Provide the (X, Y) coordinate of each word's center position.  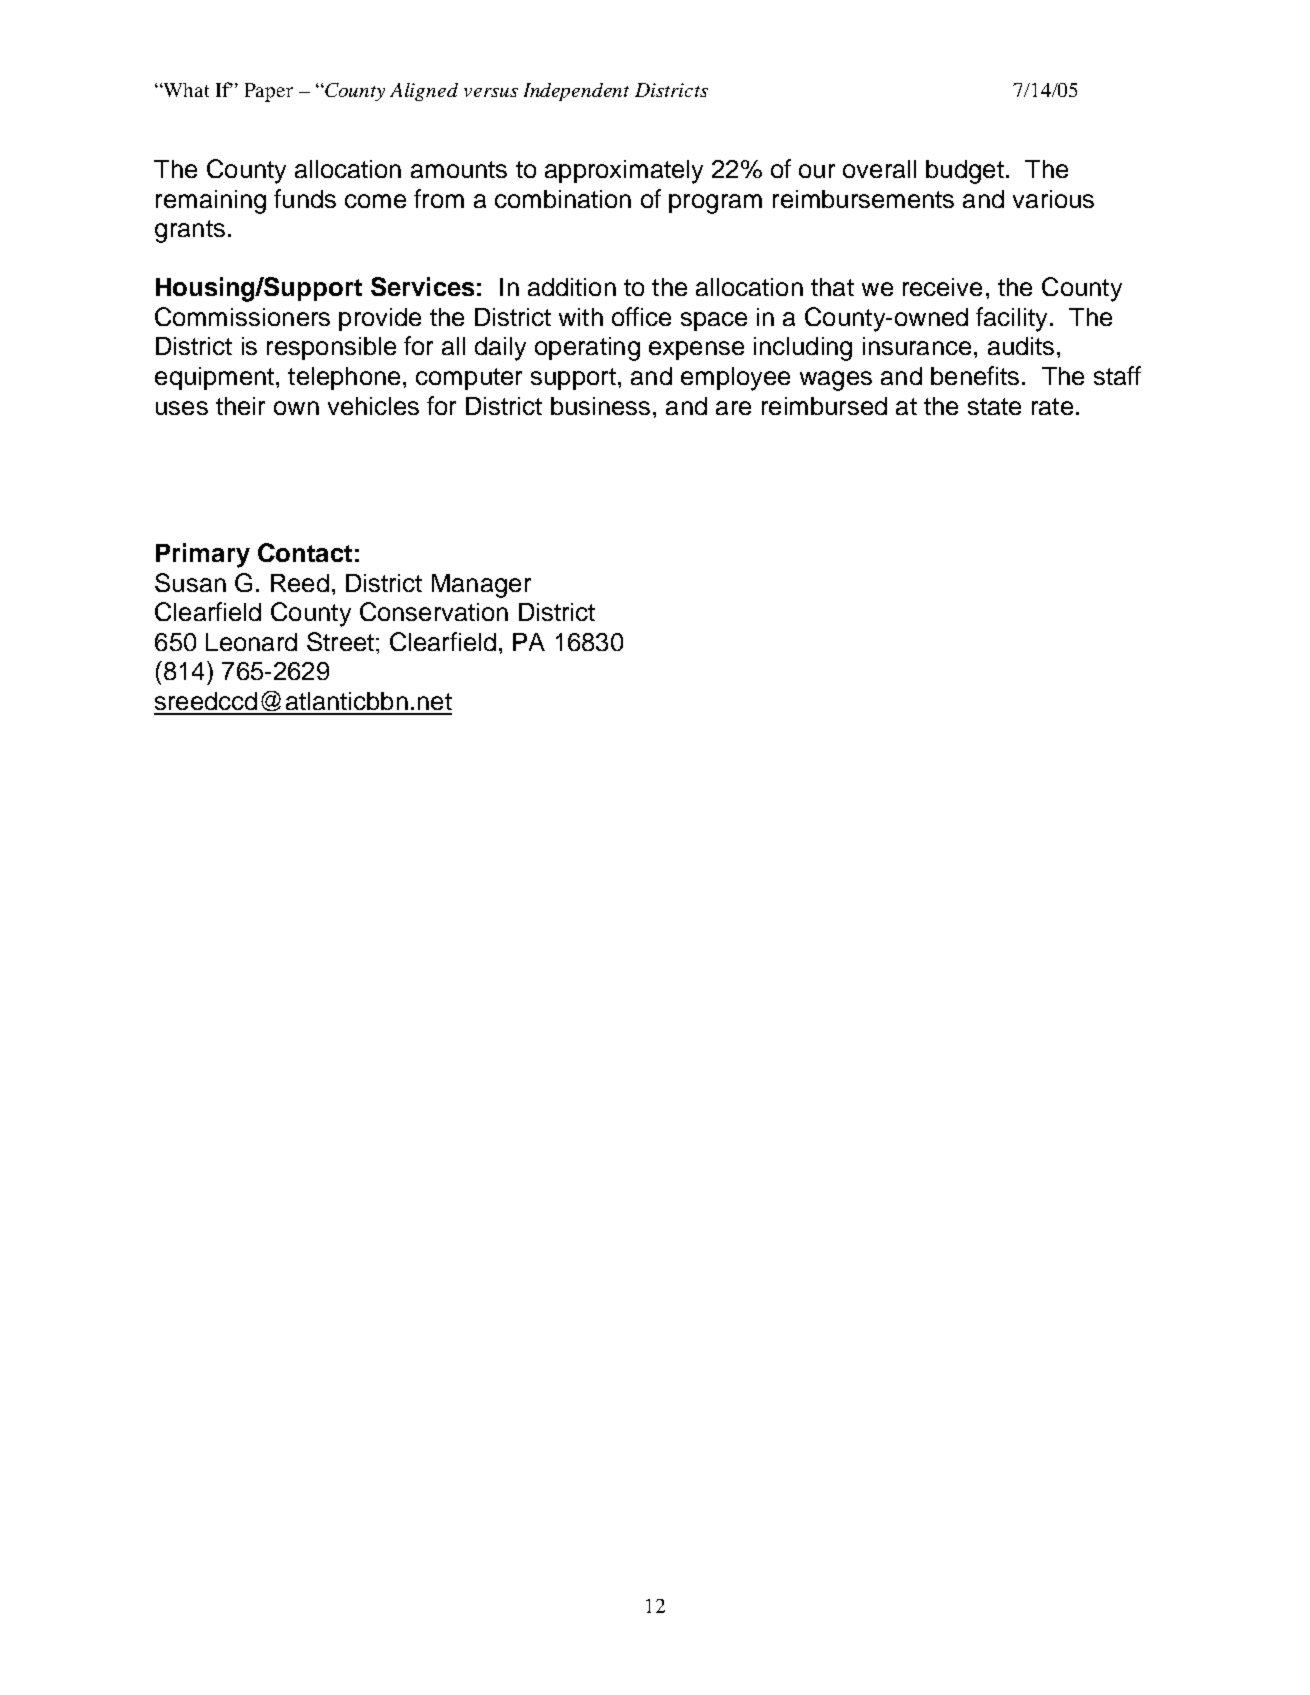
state (994, 406)
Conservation (434, 611)
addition (572, 287)
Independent (576, 92)
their (240, 406)
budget (965, 172)
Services (422, 286)
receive (942, 287)
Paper (269, 92)
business (600, 406)
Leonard (251, 642)
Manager (481, 586)
